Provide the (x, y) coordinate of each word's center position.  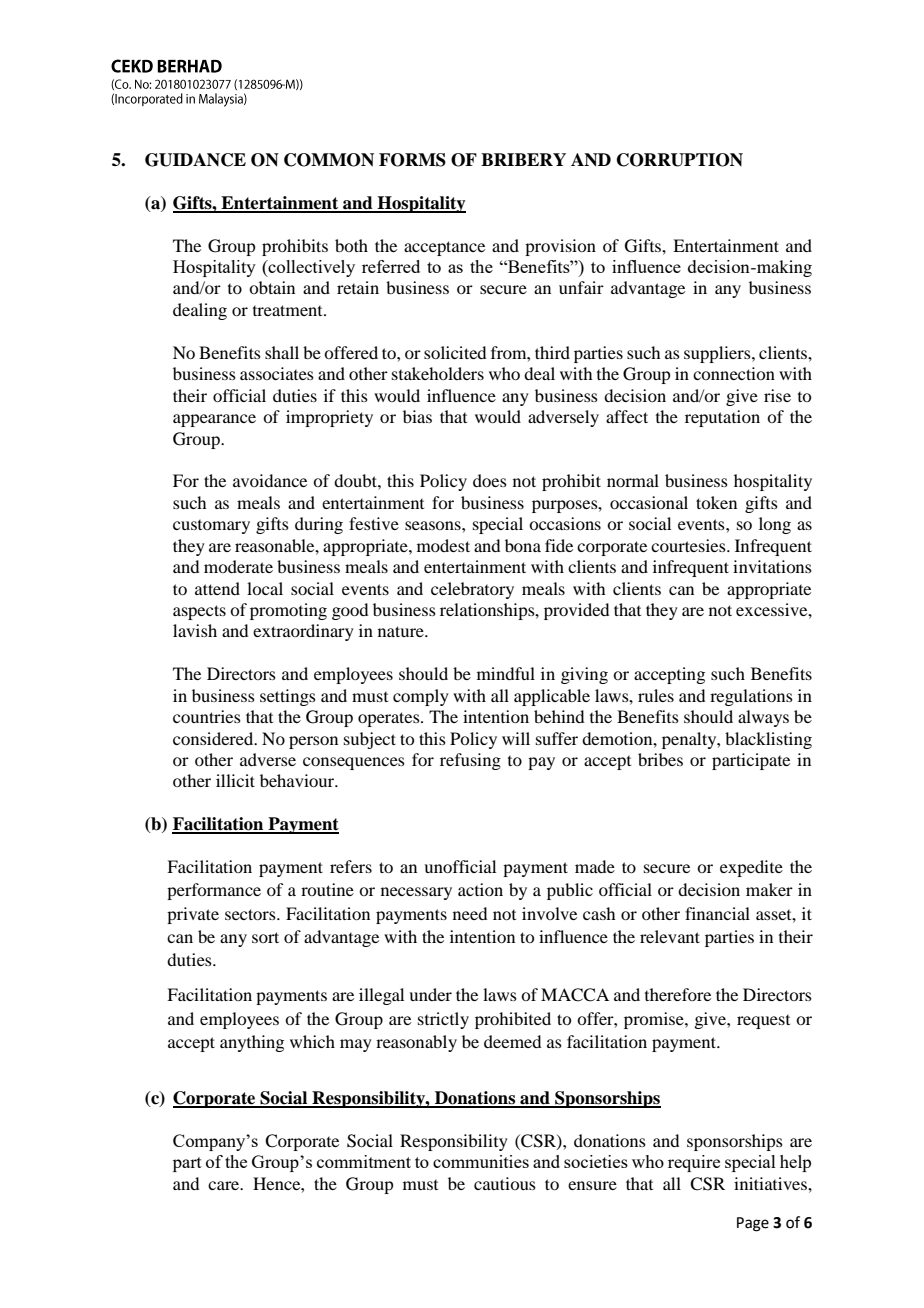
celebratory (472, 590)
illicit (235, 780)
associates (277, 373)
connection (734, 373)
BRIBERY (523, 159)
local (265, 588)
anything (252, 1043)
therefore (678, 994)
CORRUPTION (680, 160)
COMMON (329, 160)
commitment (364, 1161)
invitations (772, 566)
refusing (470, 761)
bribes (660, 759)
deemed (512, 1041)
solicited (455, 352)
